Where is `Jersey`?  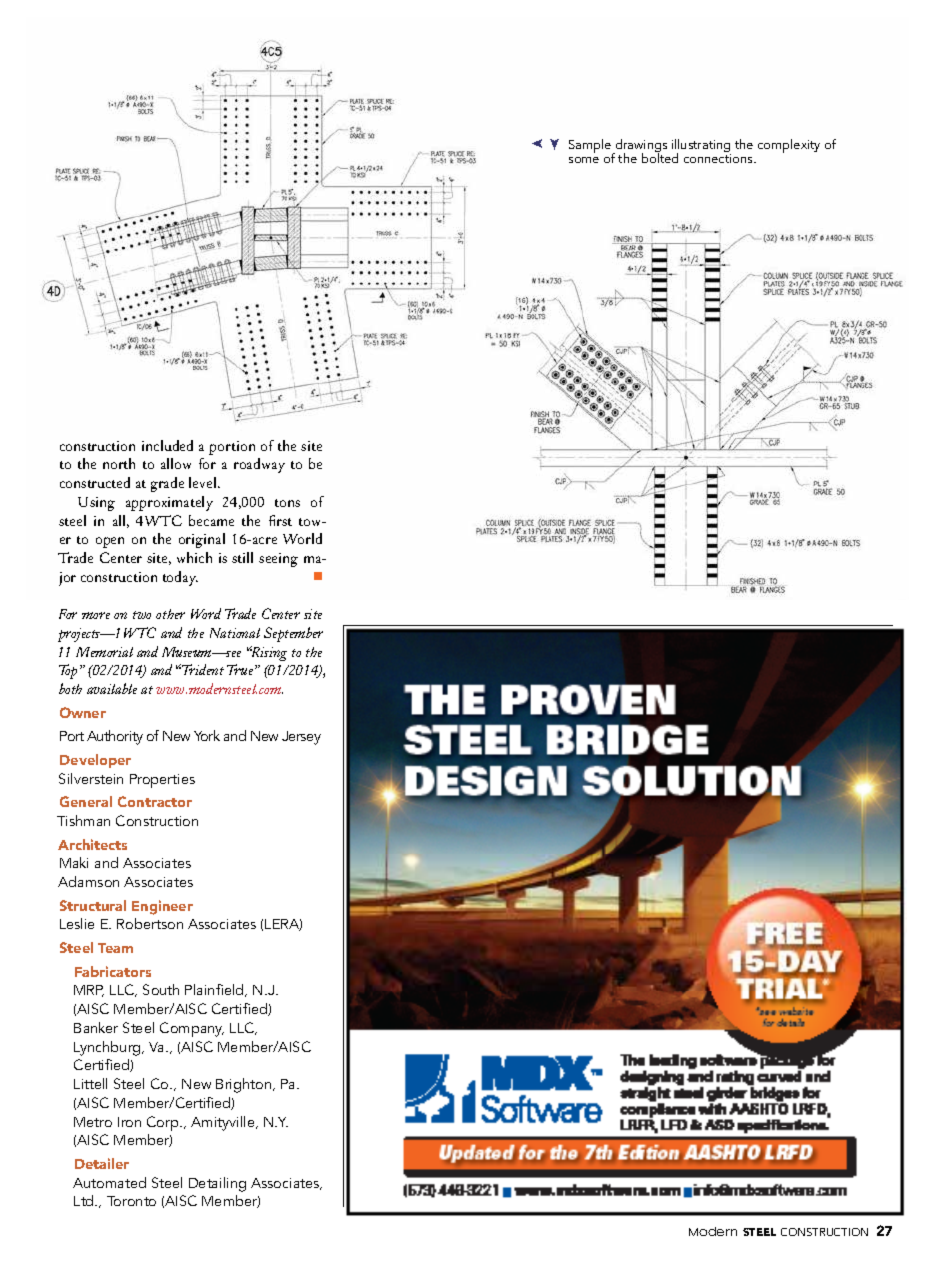
Jersey is located at coordinates (301, 738).
